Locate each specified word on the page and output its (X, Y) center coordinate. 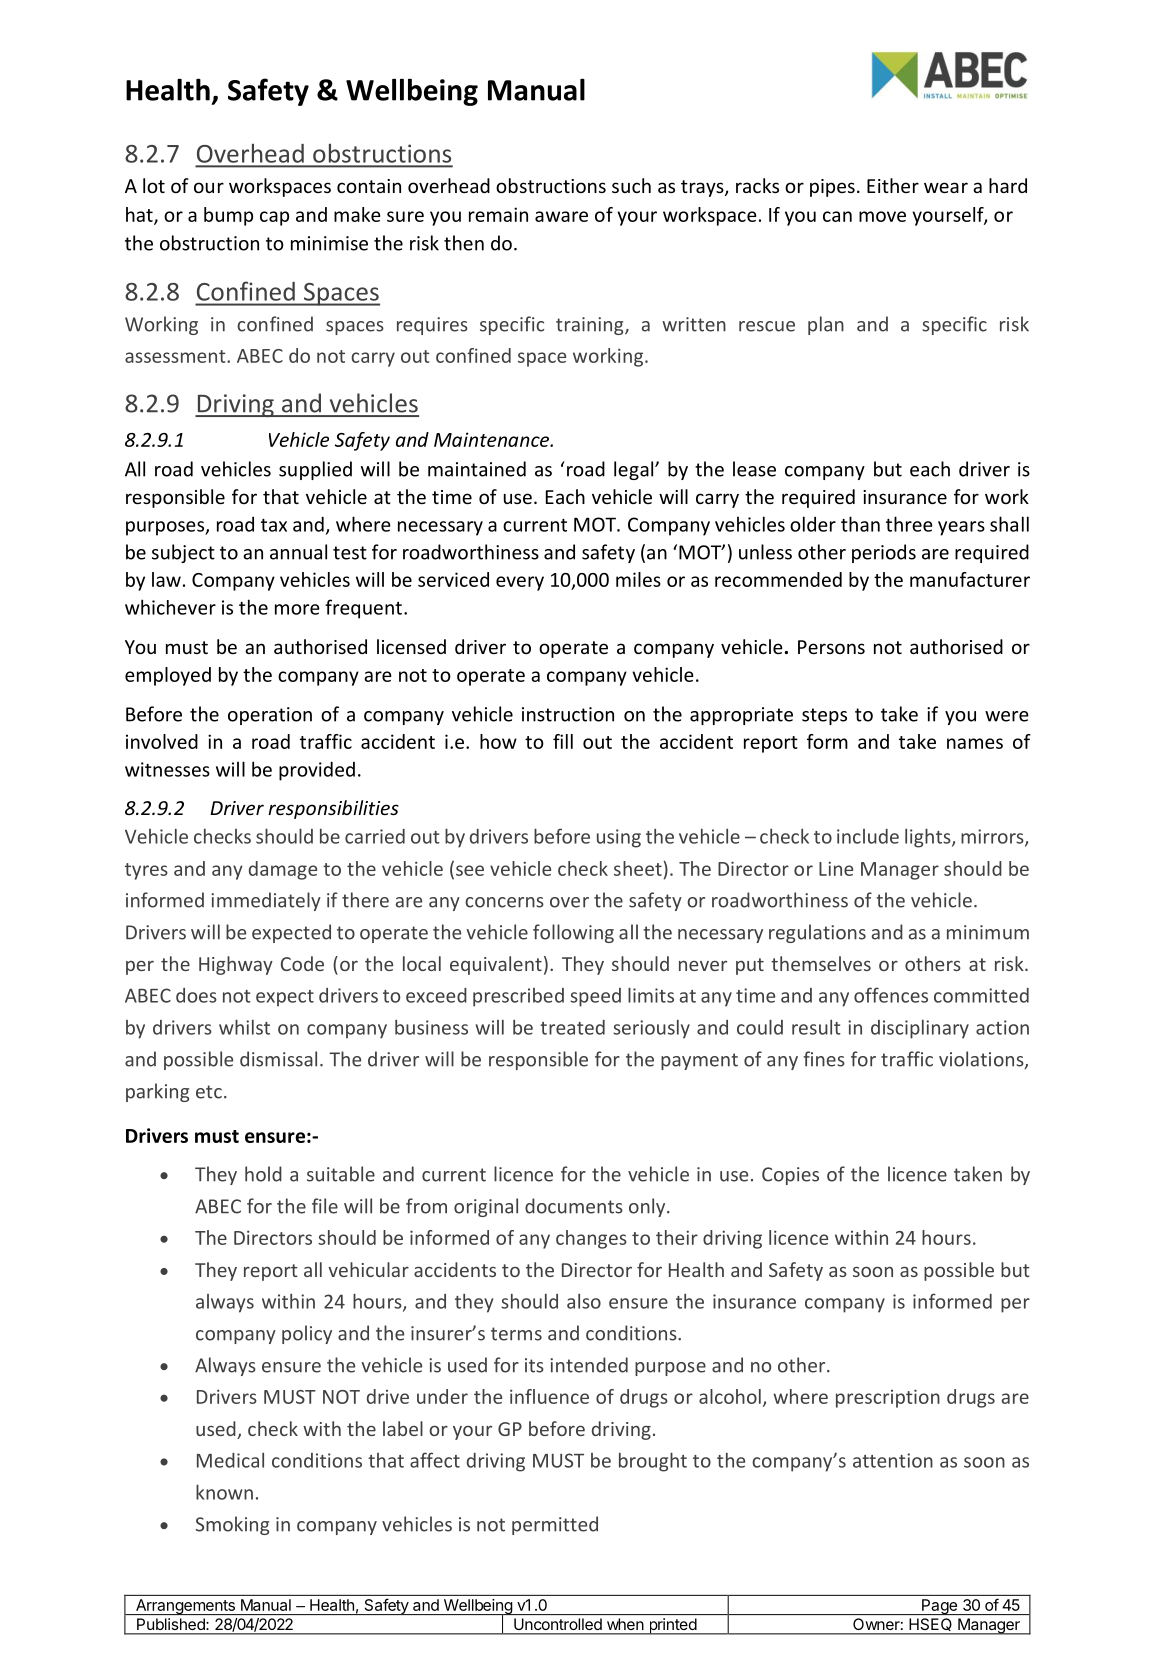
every (520, 583)
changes (591, 1239)
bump (228, 216)
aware (561, 216)
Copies (790, 1176)
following (573, 933)
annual (298, 552)
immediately (266, 901)
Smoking (232, 1525)
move (882, 216)
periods (884, 553)
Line (836, 868)
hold (263, 1174)
